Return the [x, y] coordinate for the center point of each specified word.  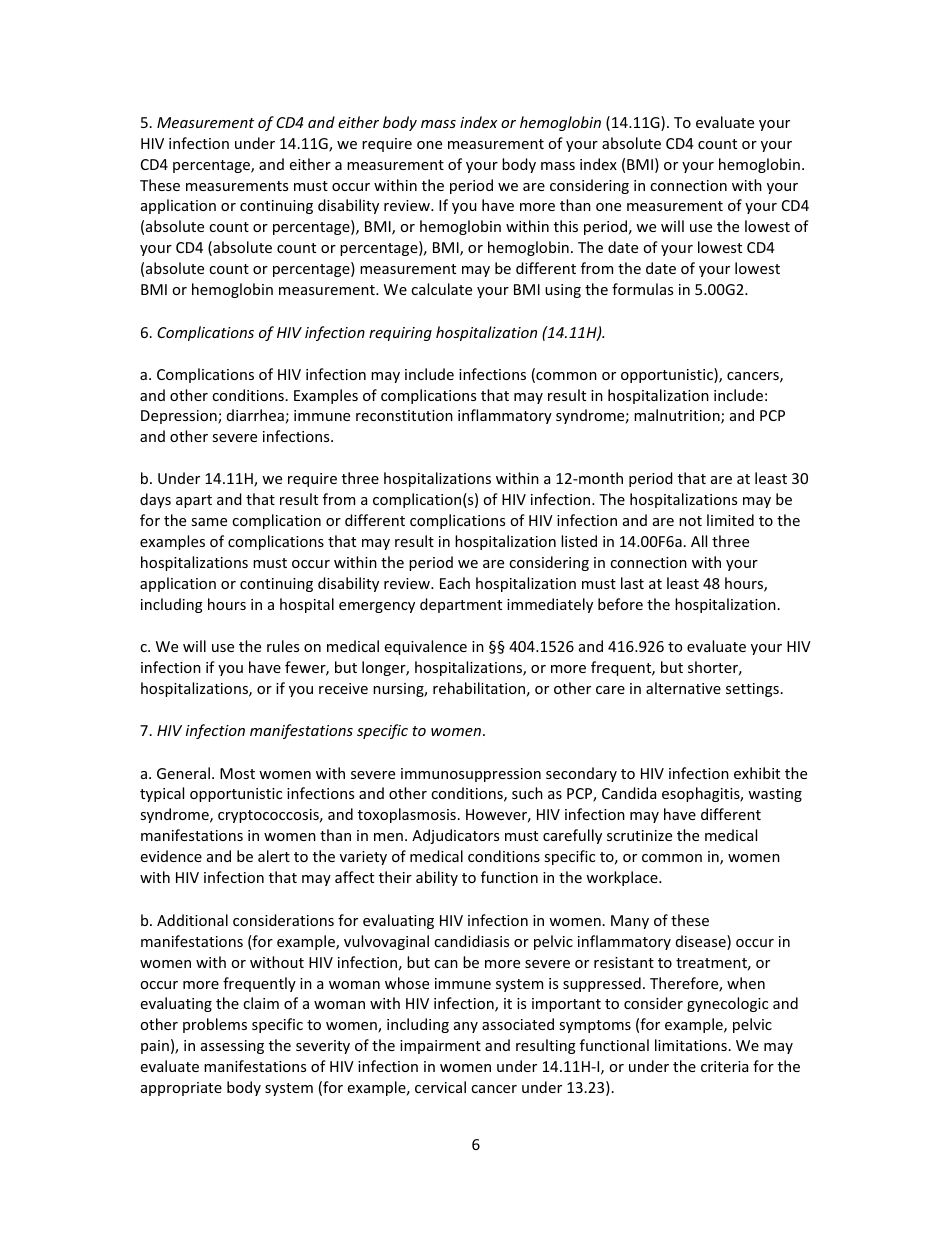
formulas [642, 289]
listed [579, 541]
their [395, 877]
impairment [440, 1047]
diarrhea [255, 415]
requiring [400, 334]
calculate [441, 289]
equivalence [426, 647]
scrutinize [639, 835]
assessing [232, 1047]
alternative [683, 688]
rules [283, 646]
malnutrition [678, 416]
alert [274, 856]
